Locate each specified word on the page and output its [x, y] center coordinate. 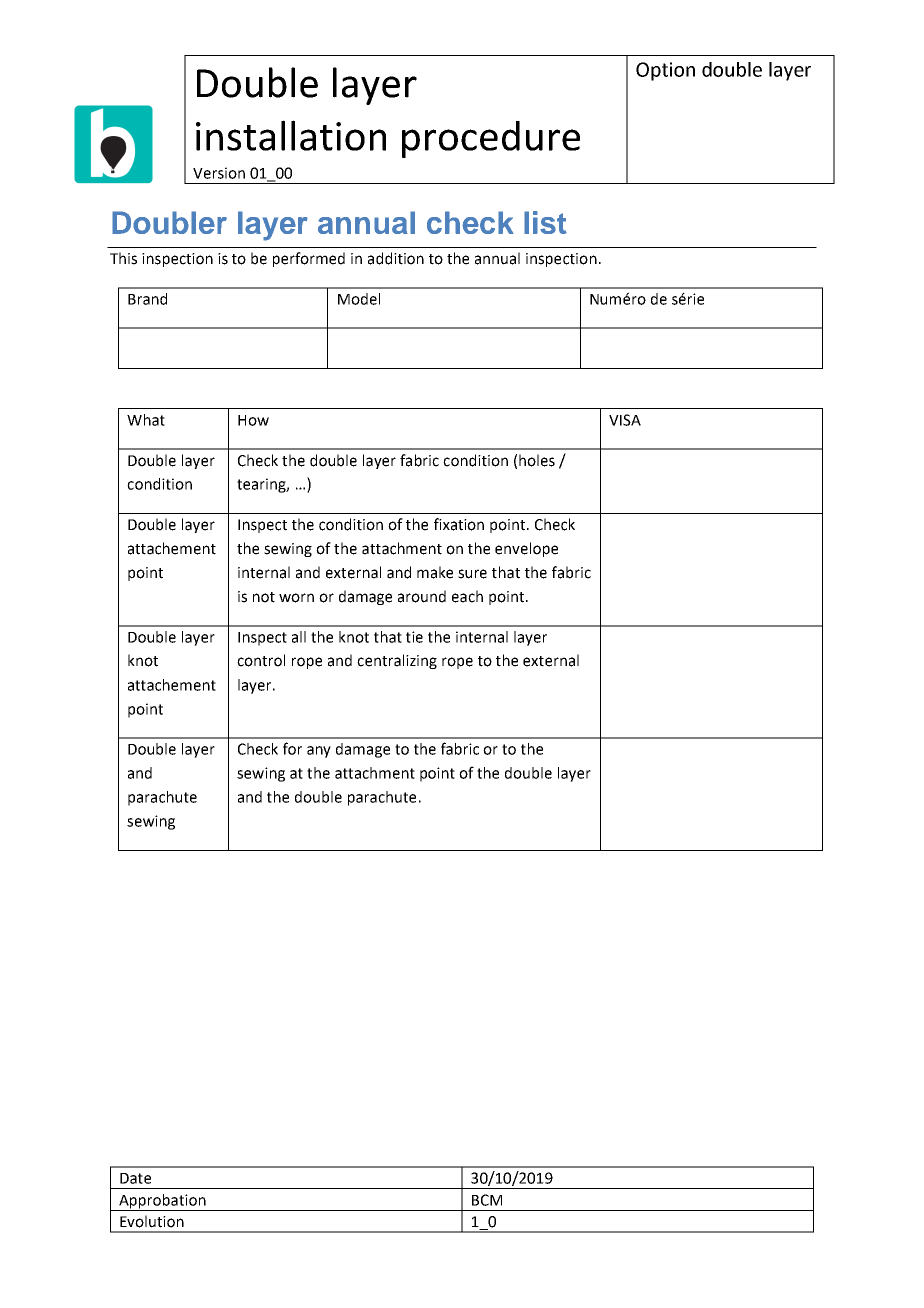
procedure [491, 139]
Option [665, 71]
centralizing [397, 661]
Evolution [152, 1221]
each [467, 596]
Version [219, 173]
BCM [487, 1200]
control [261, 660]
